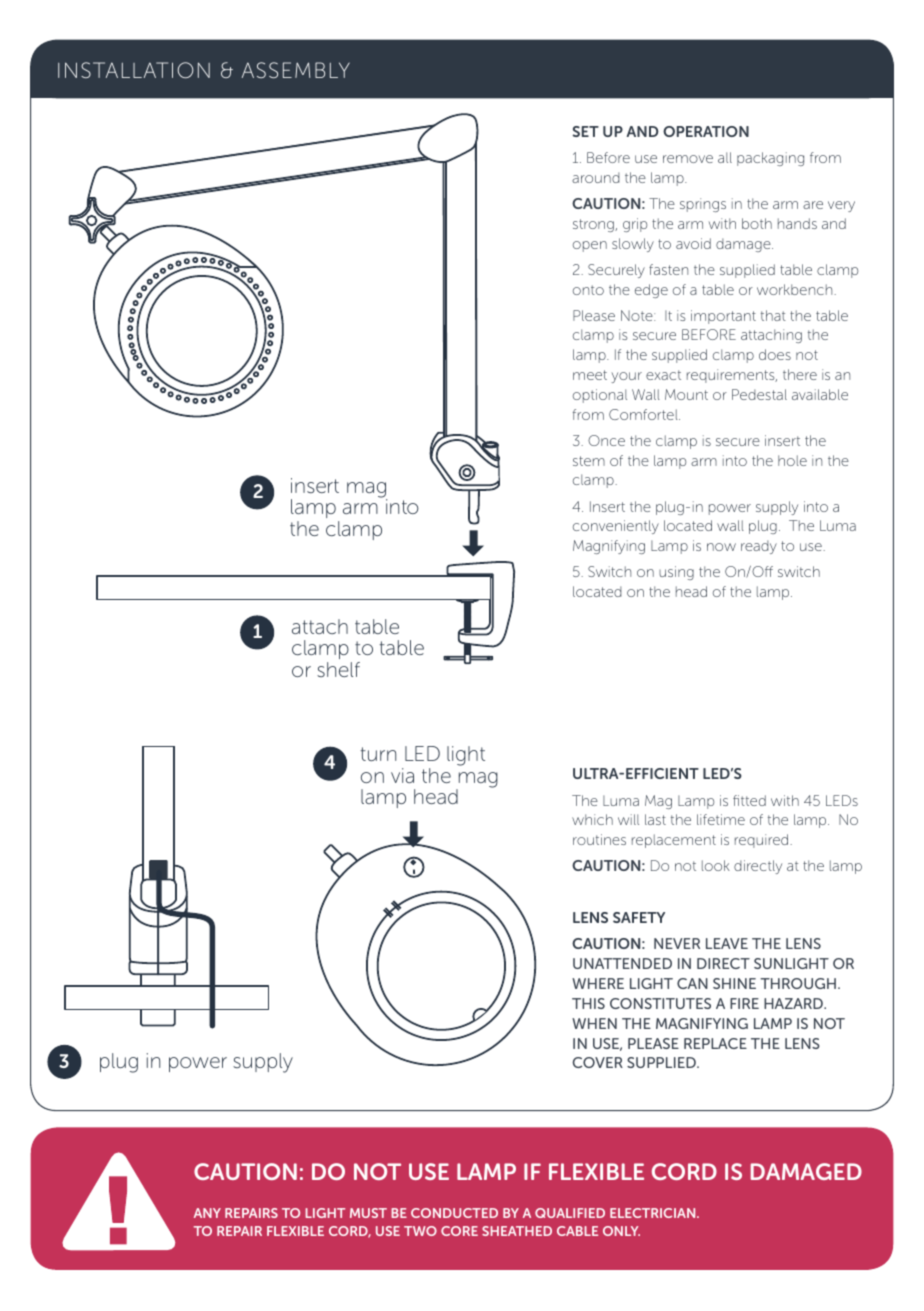 The image size is (924, 1311). Describe the element at coordinates (207, 1213) in the page. I see `ANY` at that location.
